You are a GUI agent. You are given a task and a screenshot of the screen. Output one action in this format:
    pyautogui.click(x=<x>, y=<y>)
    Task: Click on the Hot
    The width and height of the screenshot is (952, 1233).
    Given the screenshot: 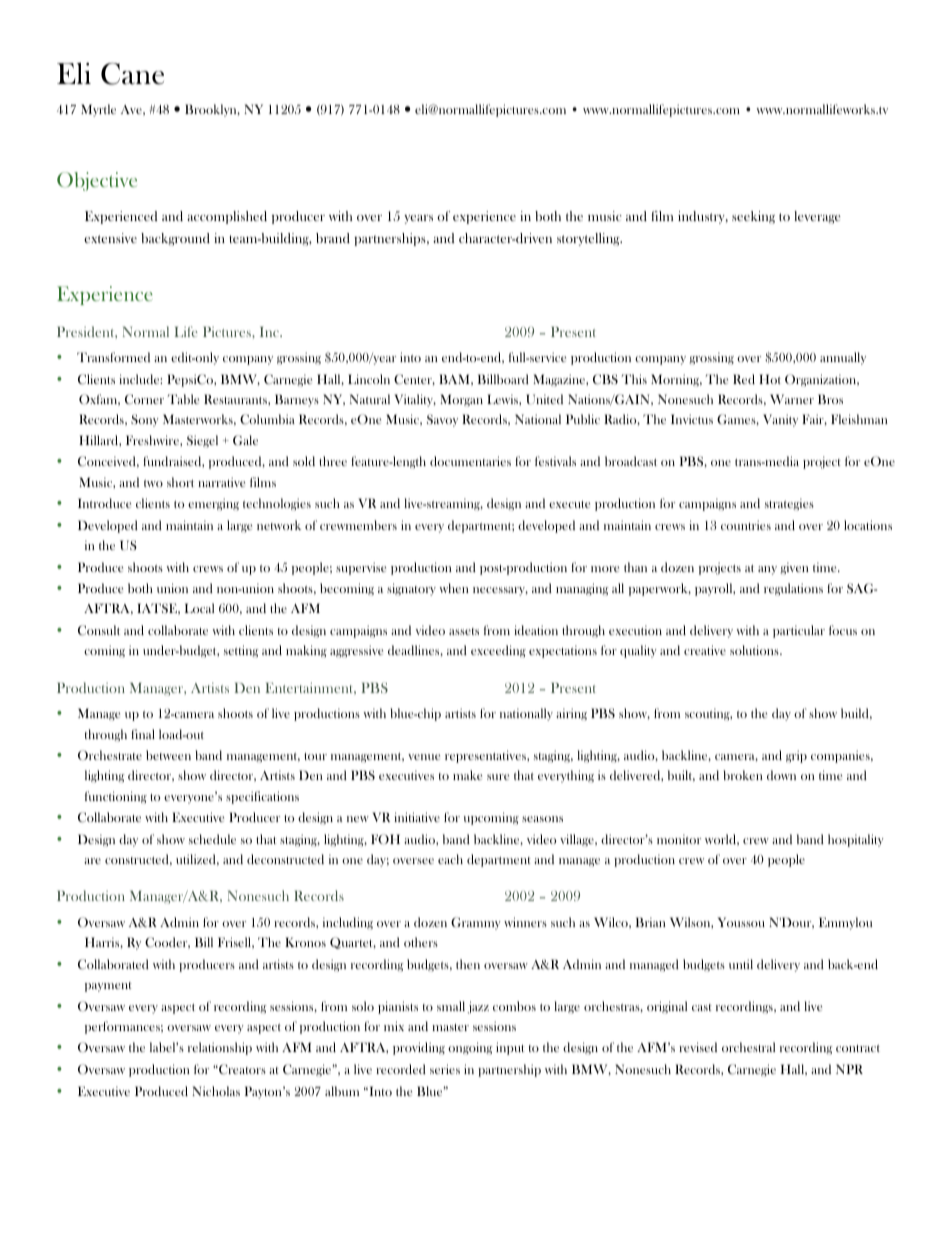 What is the action you would take?
    pyautogui.click(x=770, y=379)
